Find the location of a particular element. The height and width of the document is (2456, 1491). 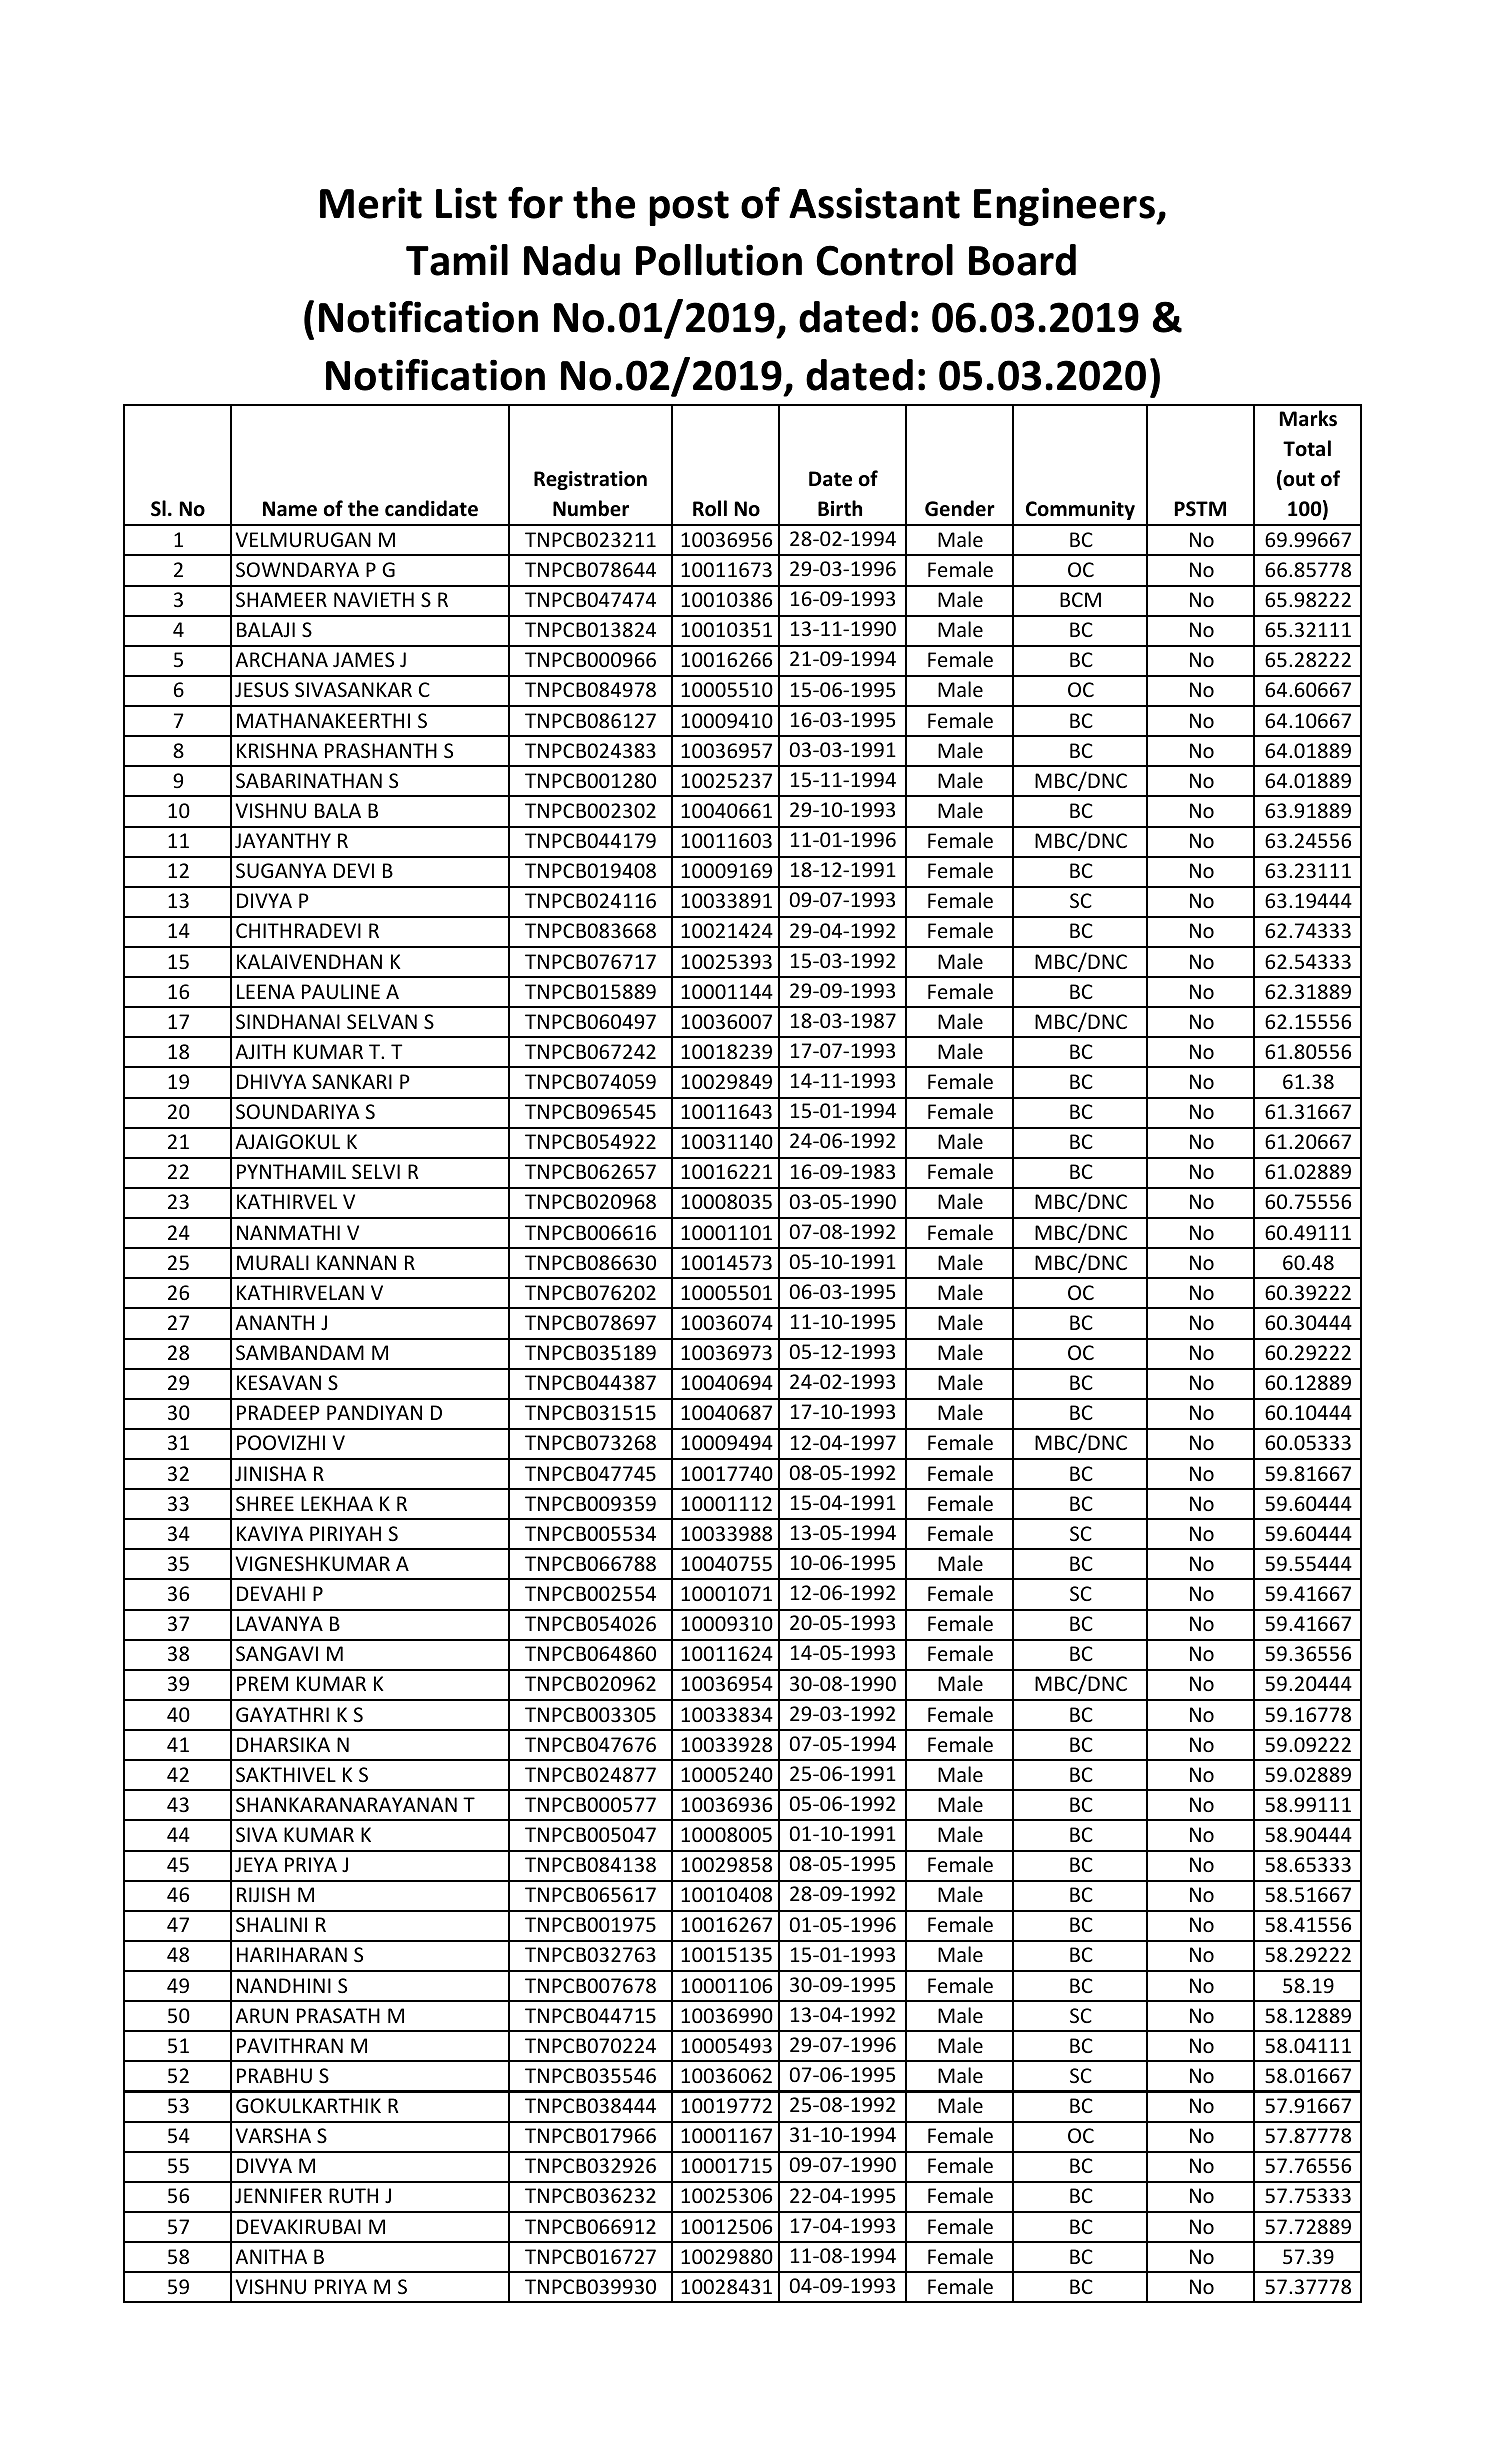

JENNIFER is located at coordinates (278, 2195).
